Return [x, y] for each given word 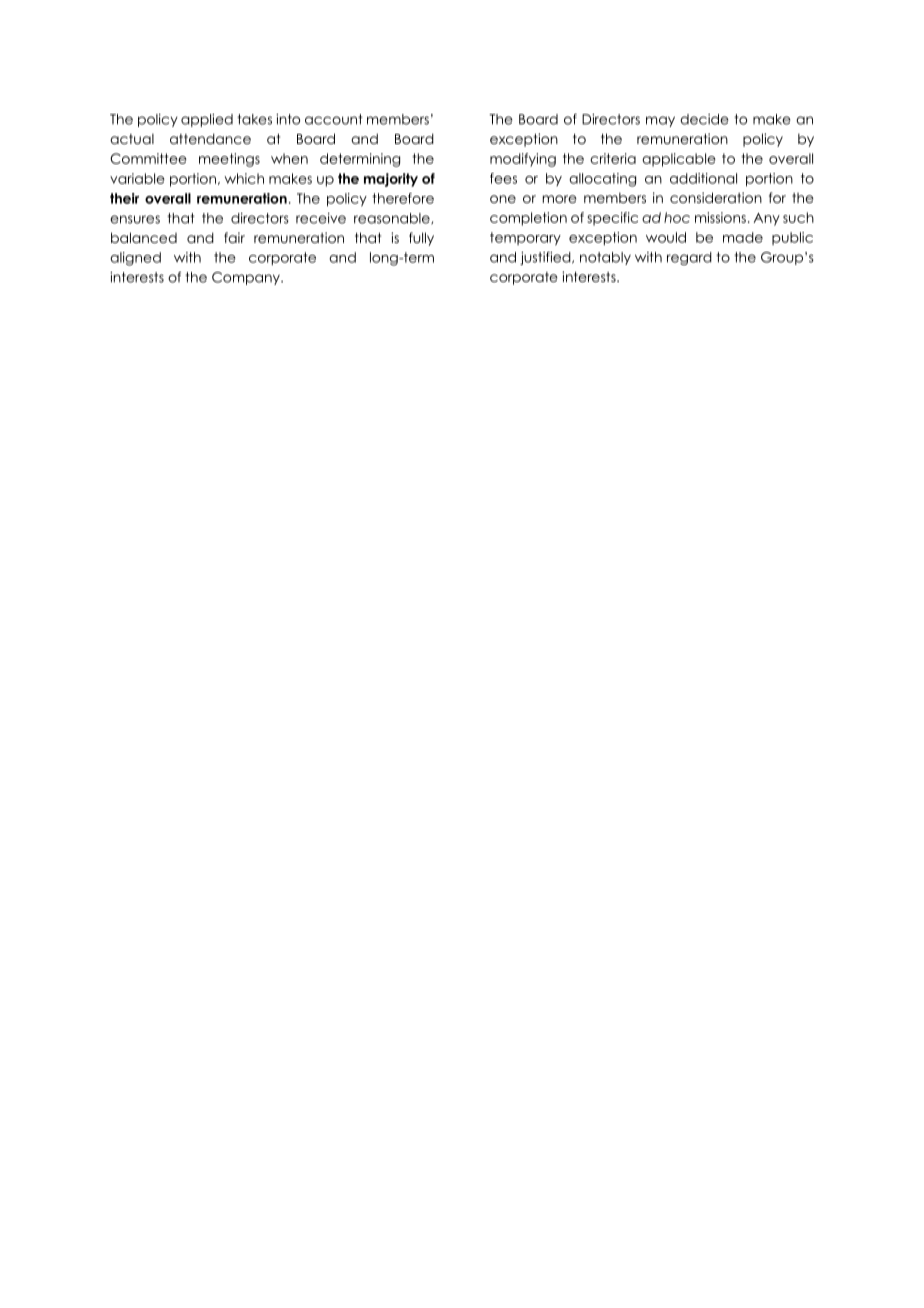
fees [503, 178]
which [244, 178]
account [334, 119]
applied [207, 120]
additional [703, 178]
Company [247, 278]
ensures [135, 219]
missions [720, 217]
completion [528, 219]
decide [704, 119]
